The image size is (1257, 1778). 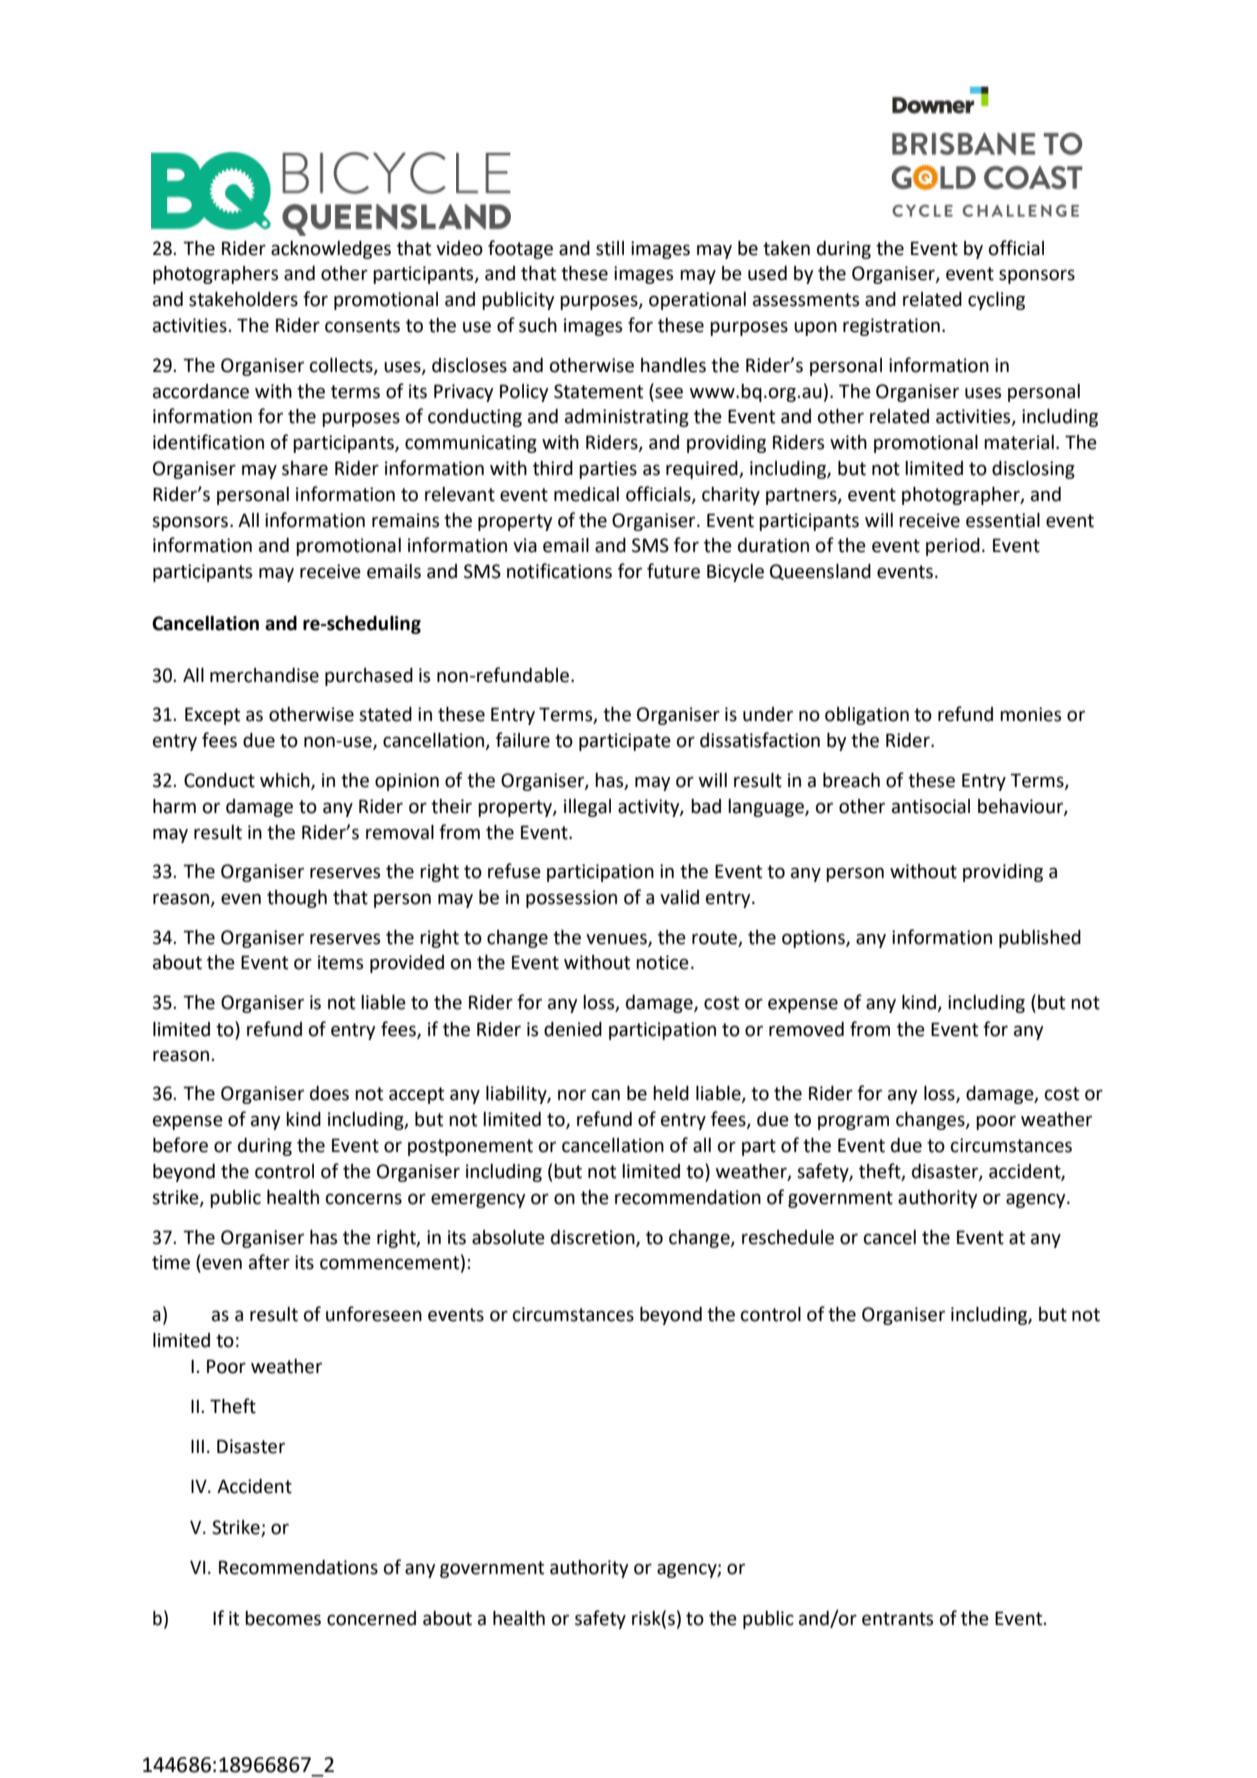 What do you see at coordinates (953, 547) in the screenshot?
I see `period` at bounding box center [953, 547].
